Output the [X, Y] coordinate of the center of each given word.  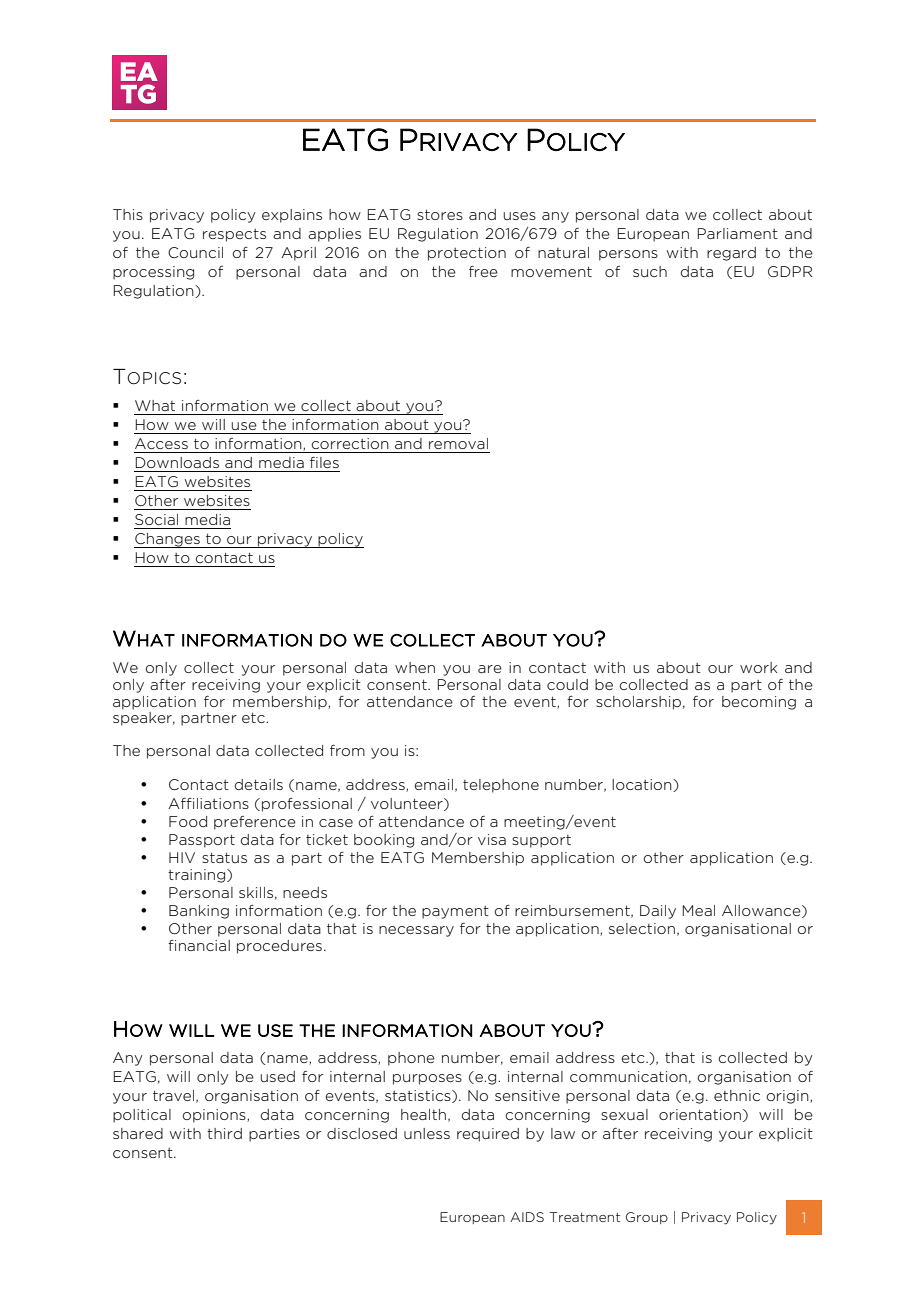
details [259, 784]
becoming [759, 703]
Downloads [177, 462]
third [224, 1133]
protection [467, 254]
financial [199, 945]
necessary [416, 931]
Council [195, 252]
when [415, 667]
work [759, 667]
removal [458, 443]
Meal [698, 910]
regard [731, 254]
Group [647, 1218]
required [488, 1135]
